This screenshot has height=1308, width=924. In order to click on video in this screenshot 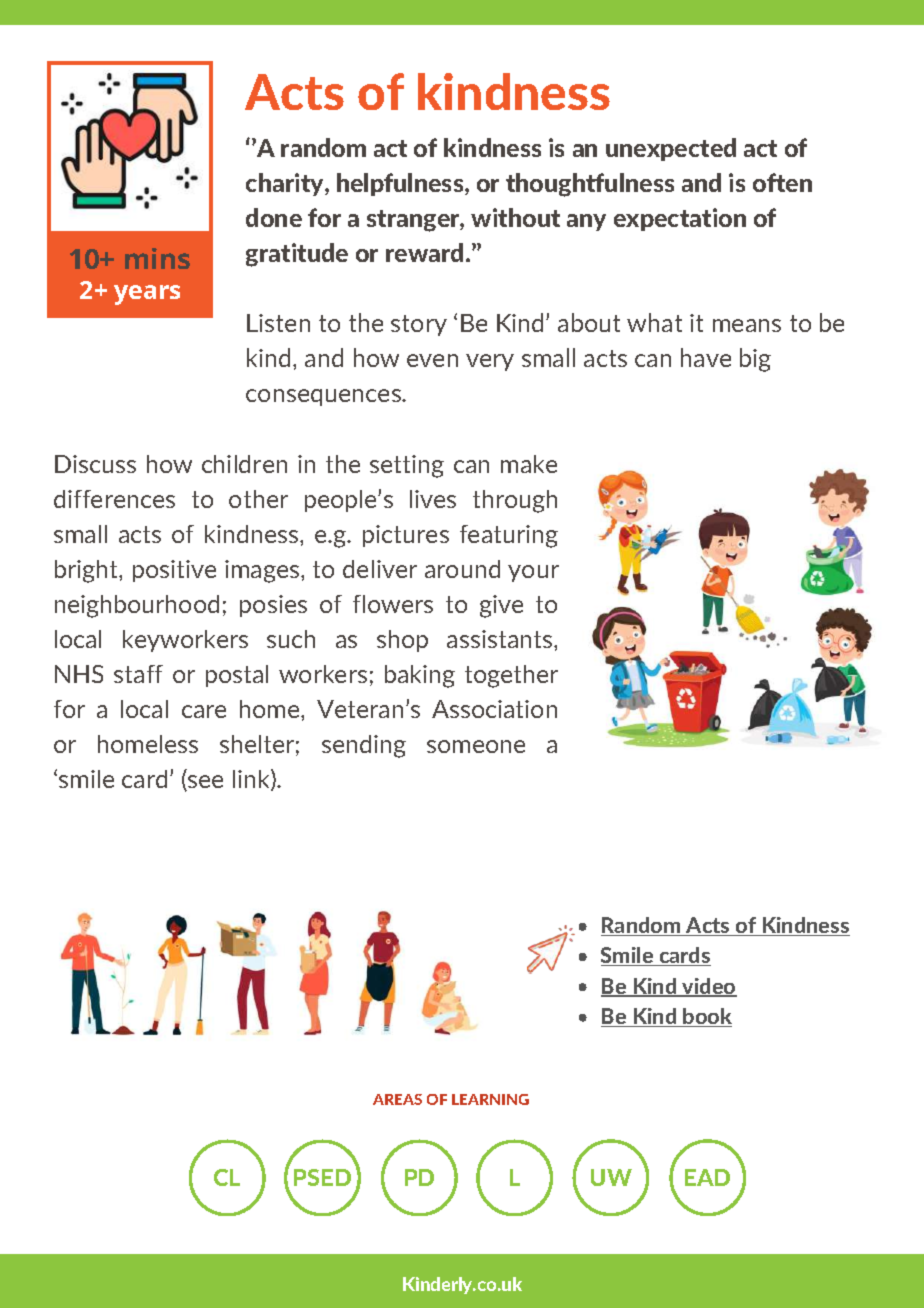, I will do `click(708, 987)`.
